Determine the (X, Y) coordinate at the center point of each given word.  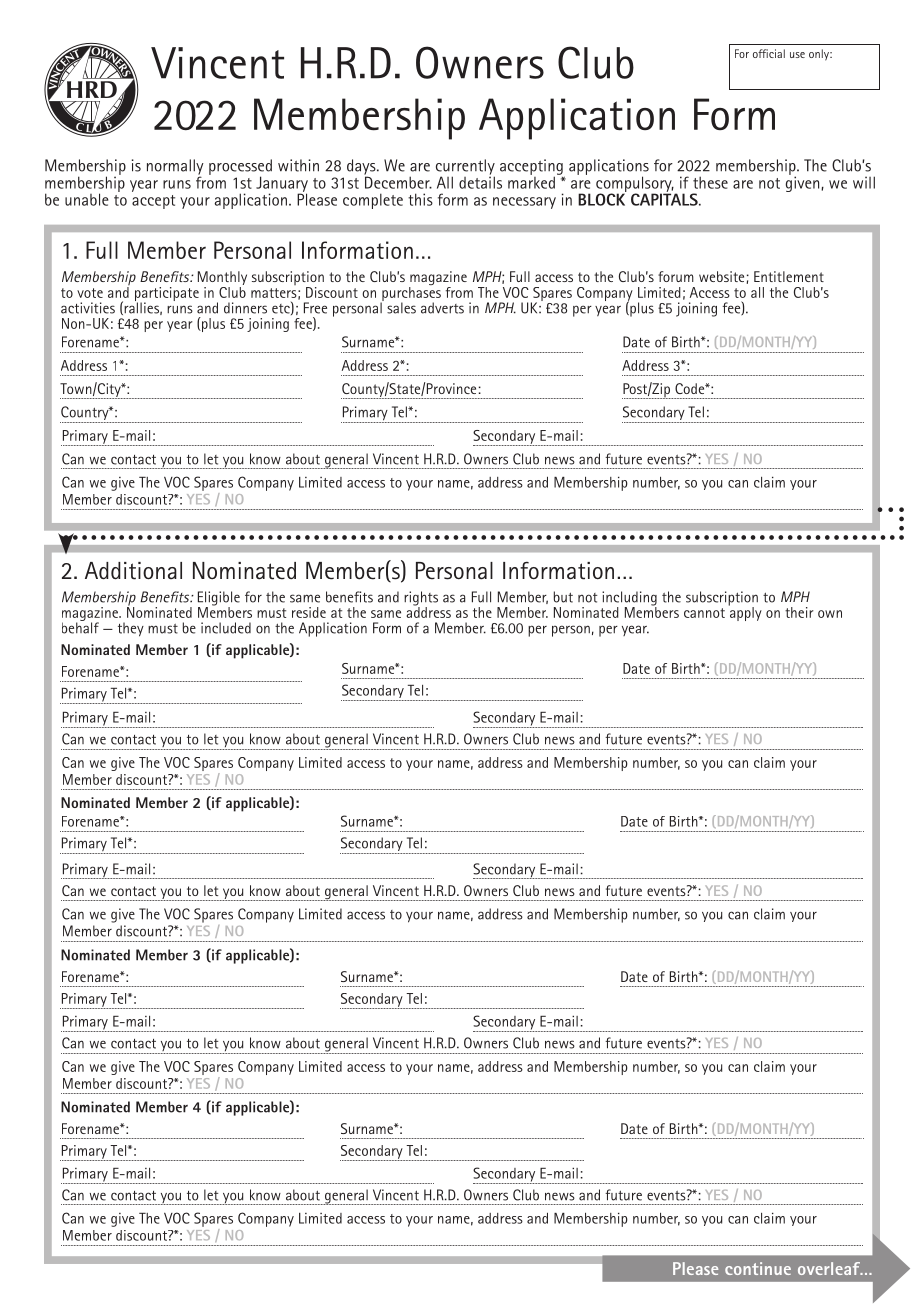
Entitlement (789, 276)
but (563, 597)
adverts (442, 308)
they (131, 629)
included (226, 628)
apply (745, 613)
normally (175, 168)
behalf (80, 627)
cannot (704, 613)
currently (465, 168)
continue (758, 1268)
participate (167, 295)
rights (421, 599)
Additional (133, 571)
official (769, 53)
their (799, 612)
